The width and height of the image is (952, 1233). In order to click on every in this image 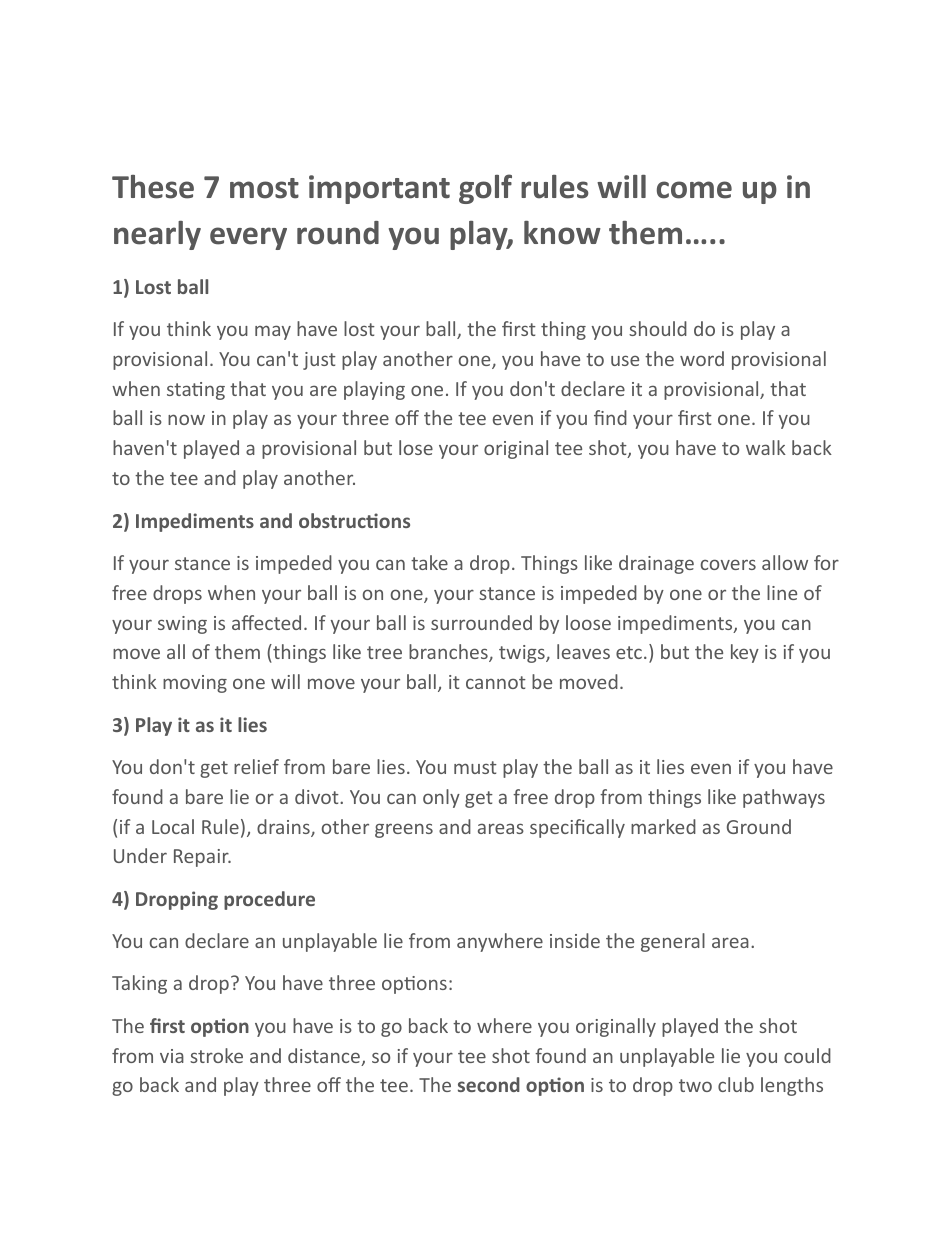, I will do `click(248, 238)`.
